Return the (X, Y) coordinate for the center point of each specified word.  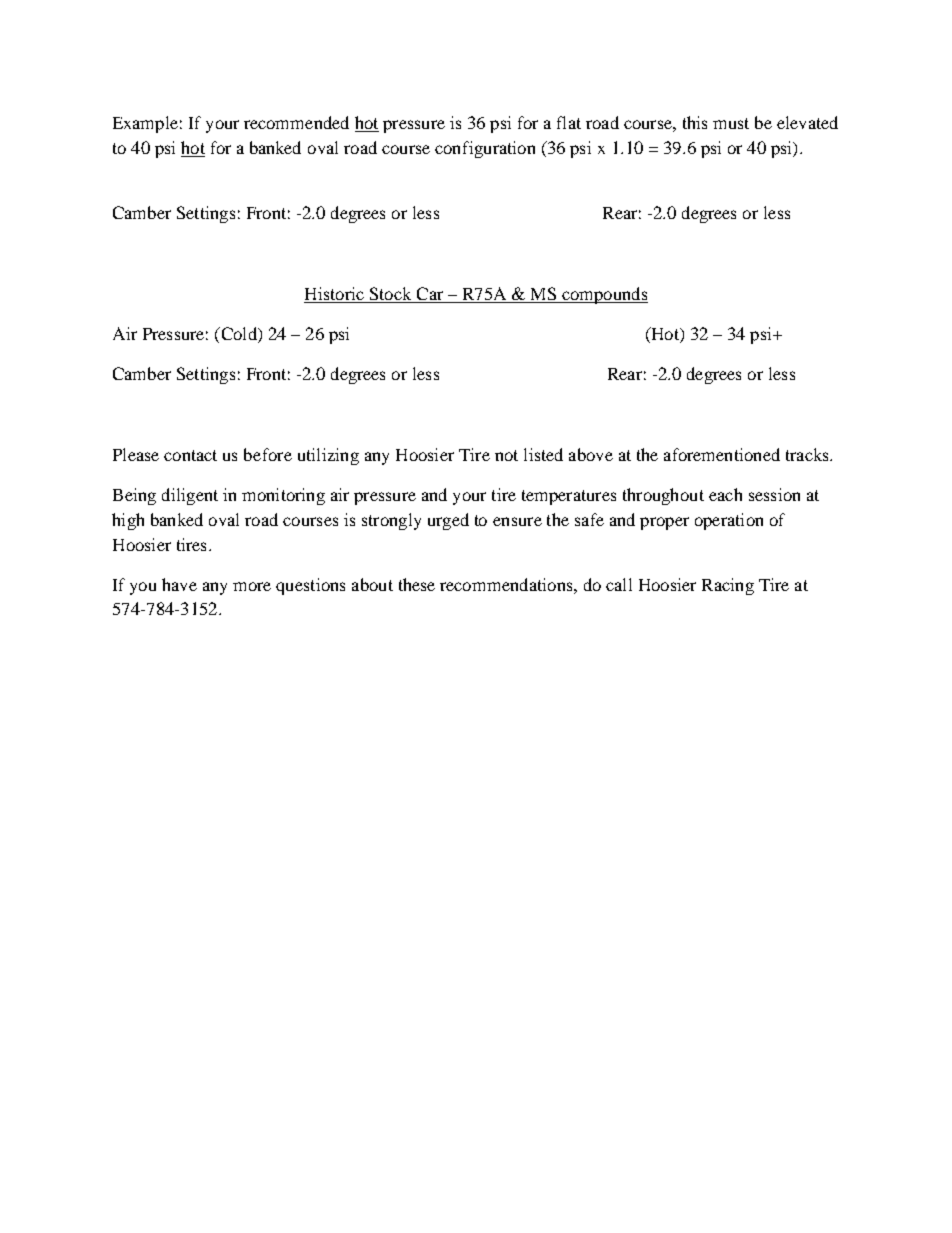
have (179, 584)
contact (190, 455)
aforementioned (722, 454)
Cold (239, 335)
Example (145, 124)
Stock (390, 293)
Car (430, 293)
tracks (808, 454)
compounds (604, 295)
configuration (485, 149)
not (506, 455)
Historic (334, 293)
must (731, 123)
